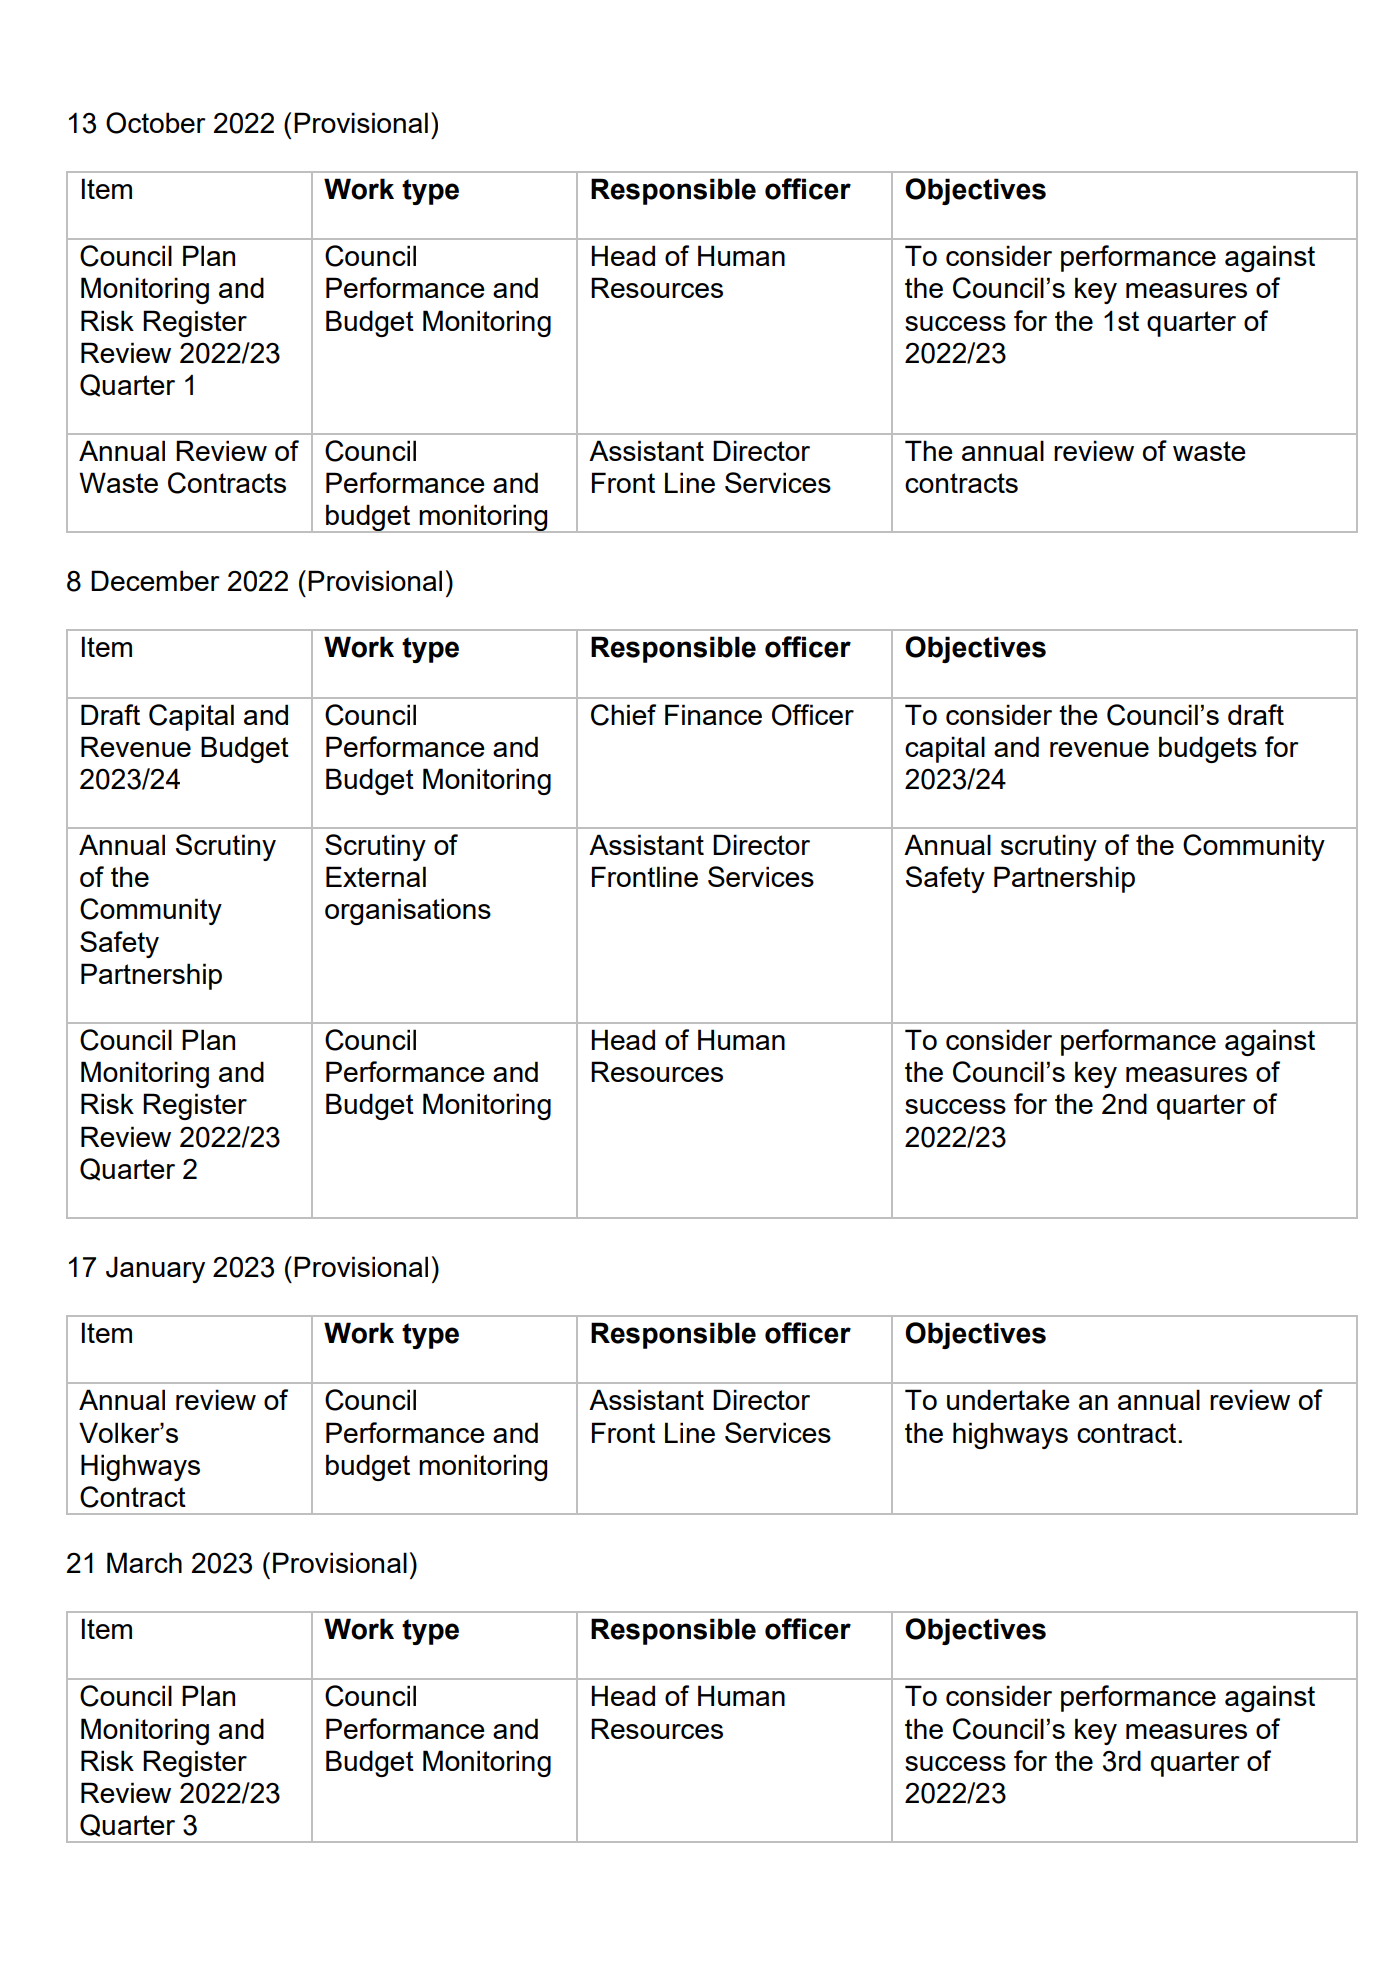 The width and height of the document is (1393, 1970). I want to click on External, so click(376, 876).
